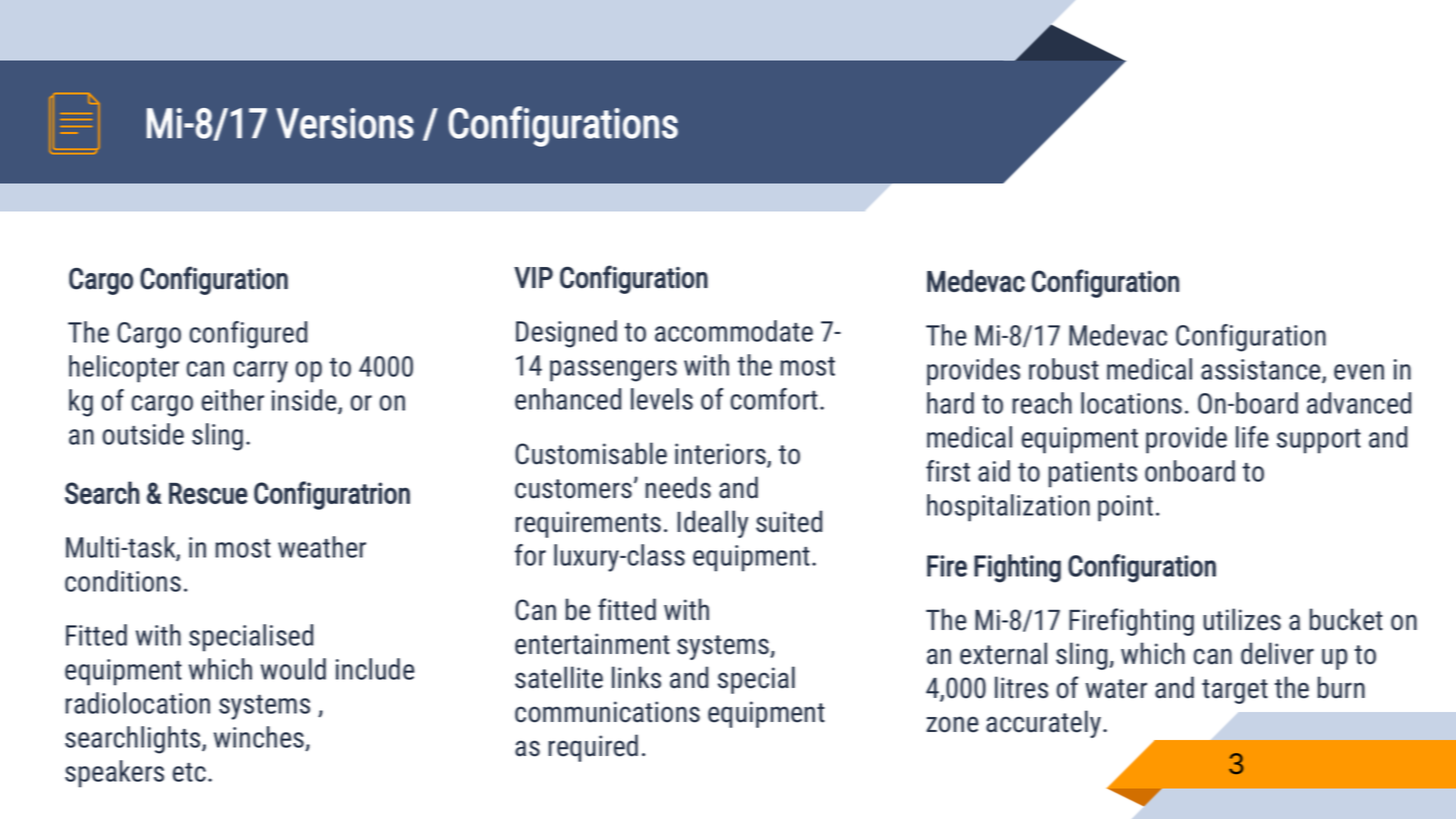 The width and height of the image is (1456, 819). I want to click on comfort, so click(774, 399).
